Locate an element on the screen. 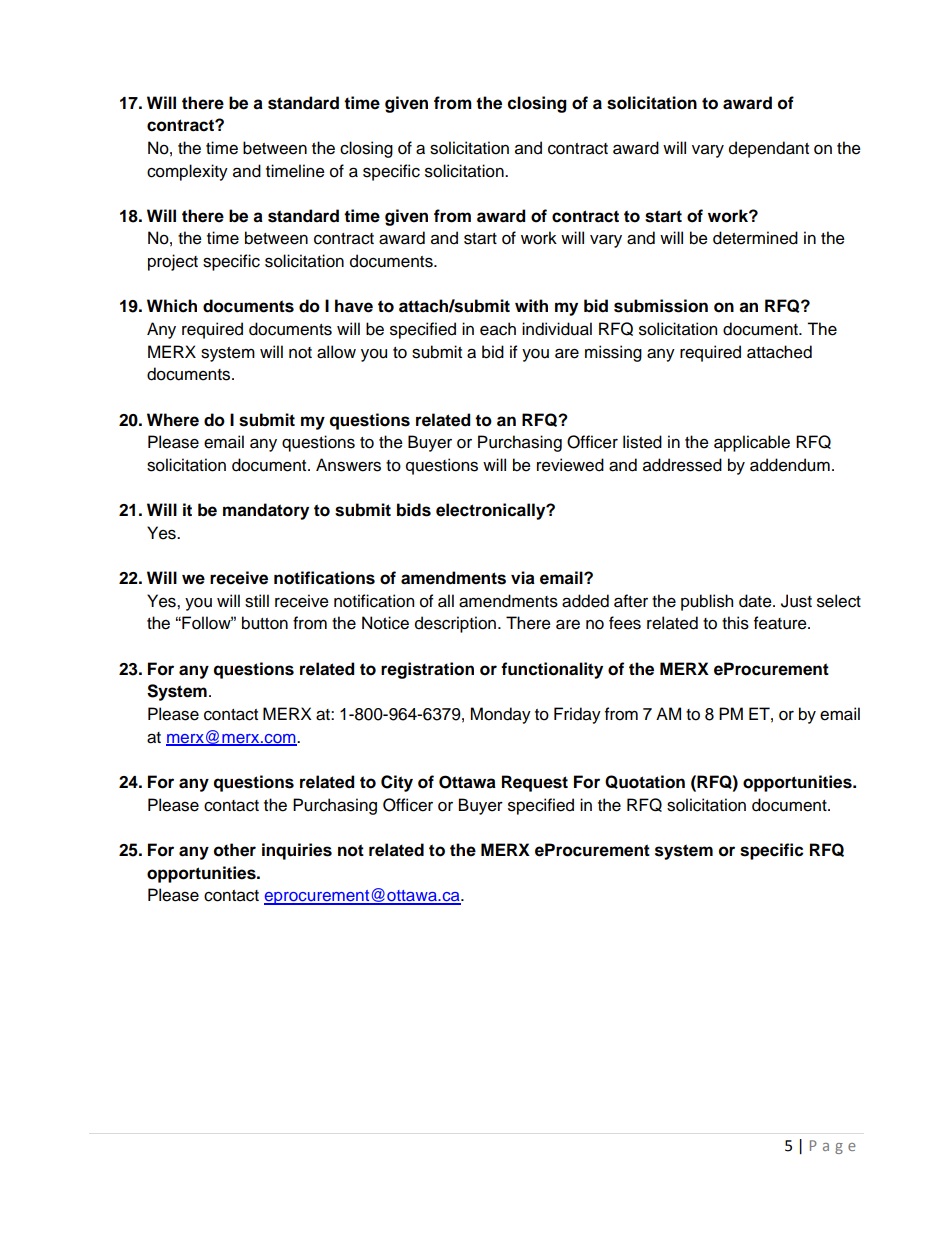 The image size is (952, 1233). functionality is located at coordinates (552, 670).
